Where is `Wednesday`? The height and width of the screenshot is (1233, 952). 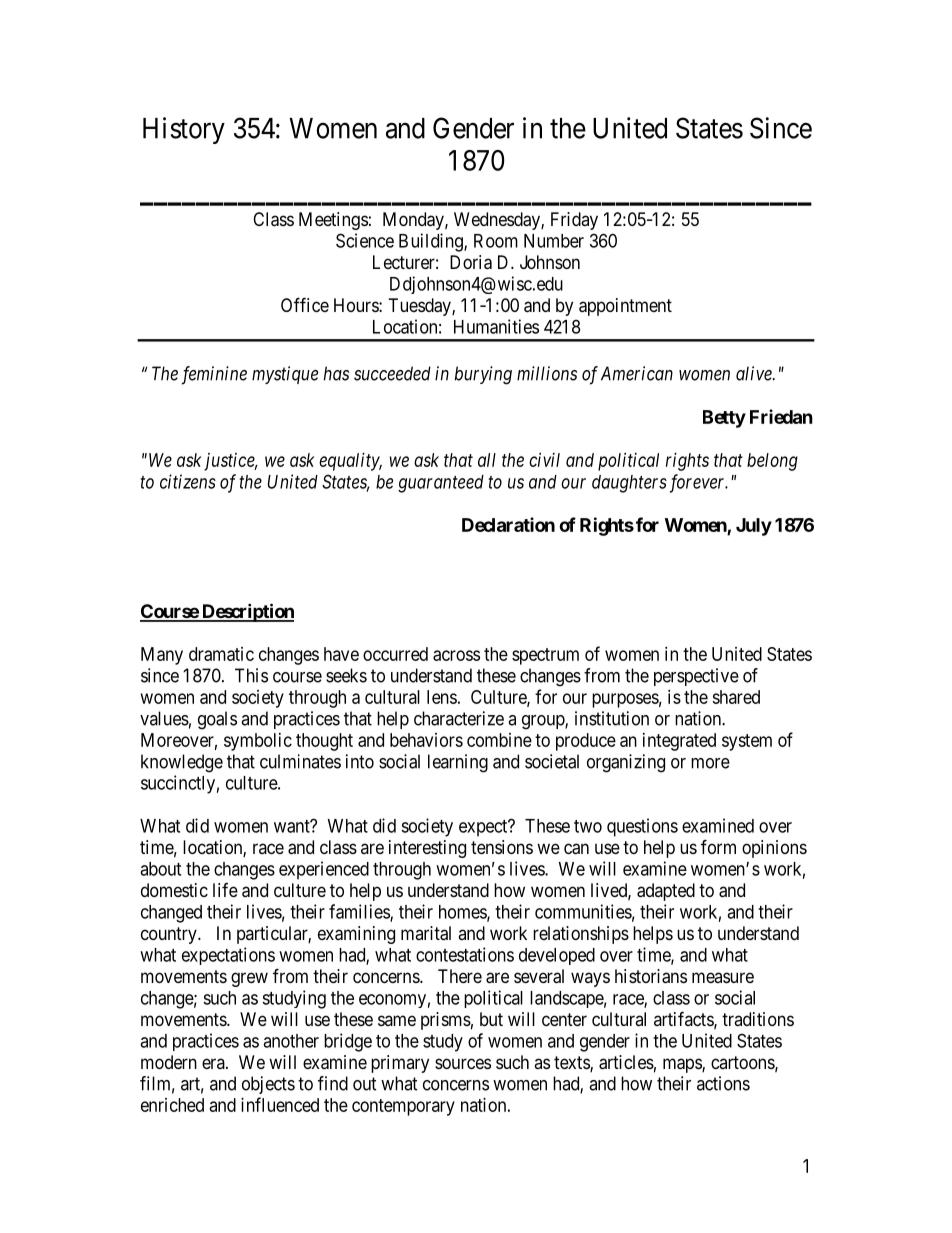 Wednesday is located at coordinates (498, 221).
